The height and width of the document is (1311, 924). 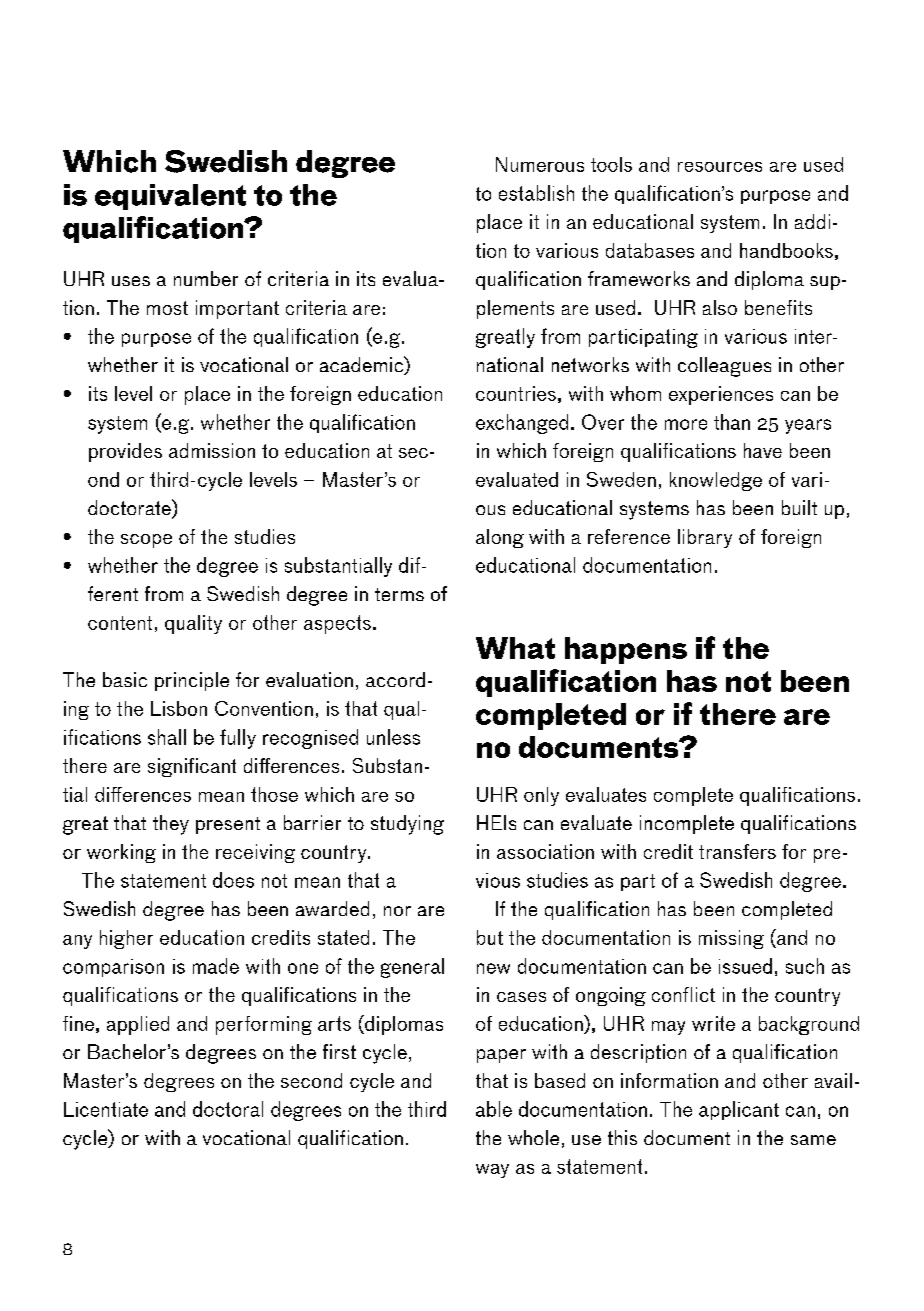 What do you see at coordinates (536, 193) in the document?
I see `establish` at bounding box center [536, 193].
